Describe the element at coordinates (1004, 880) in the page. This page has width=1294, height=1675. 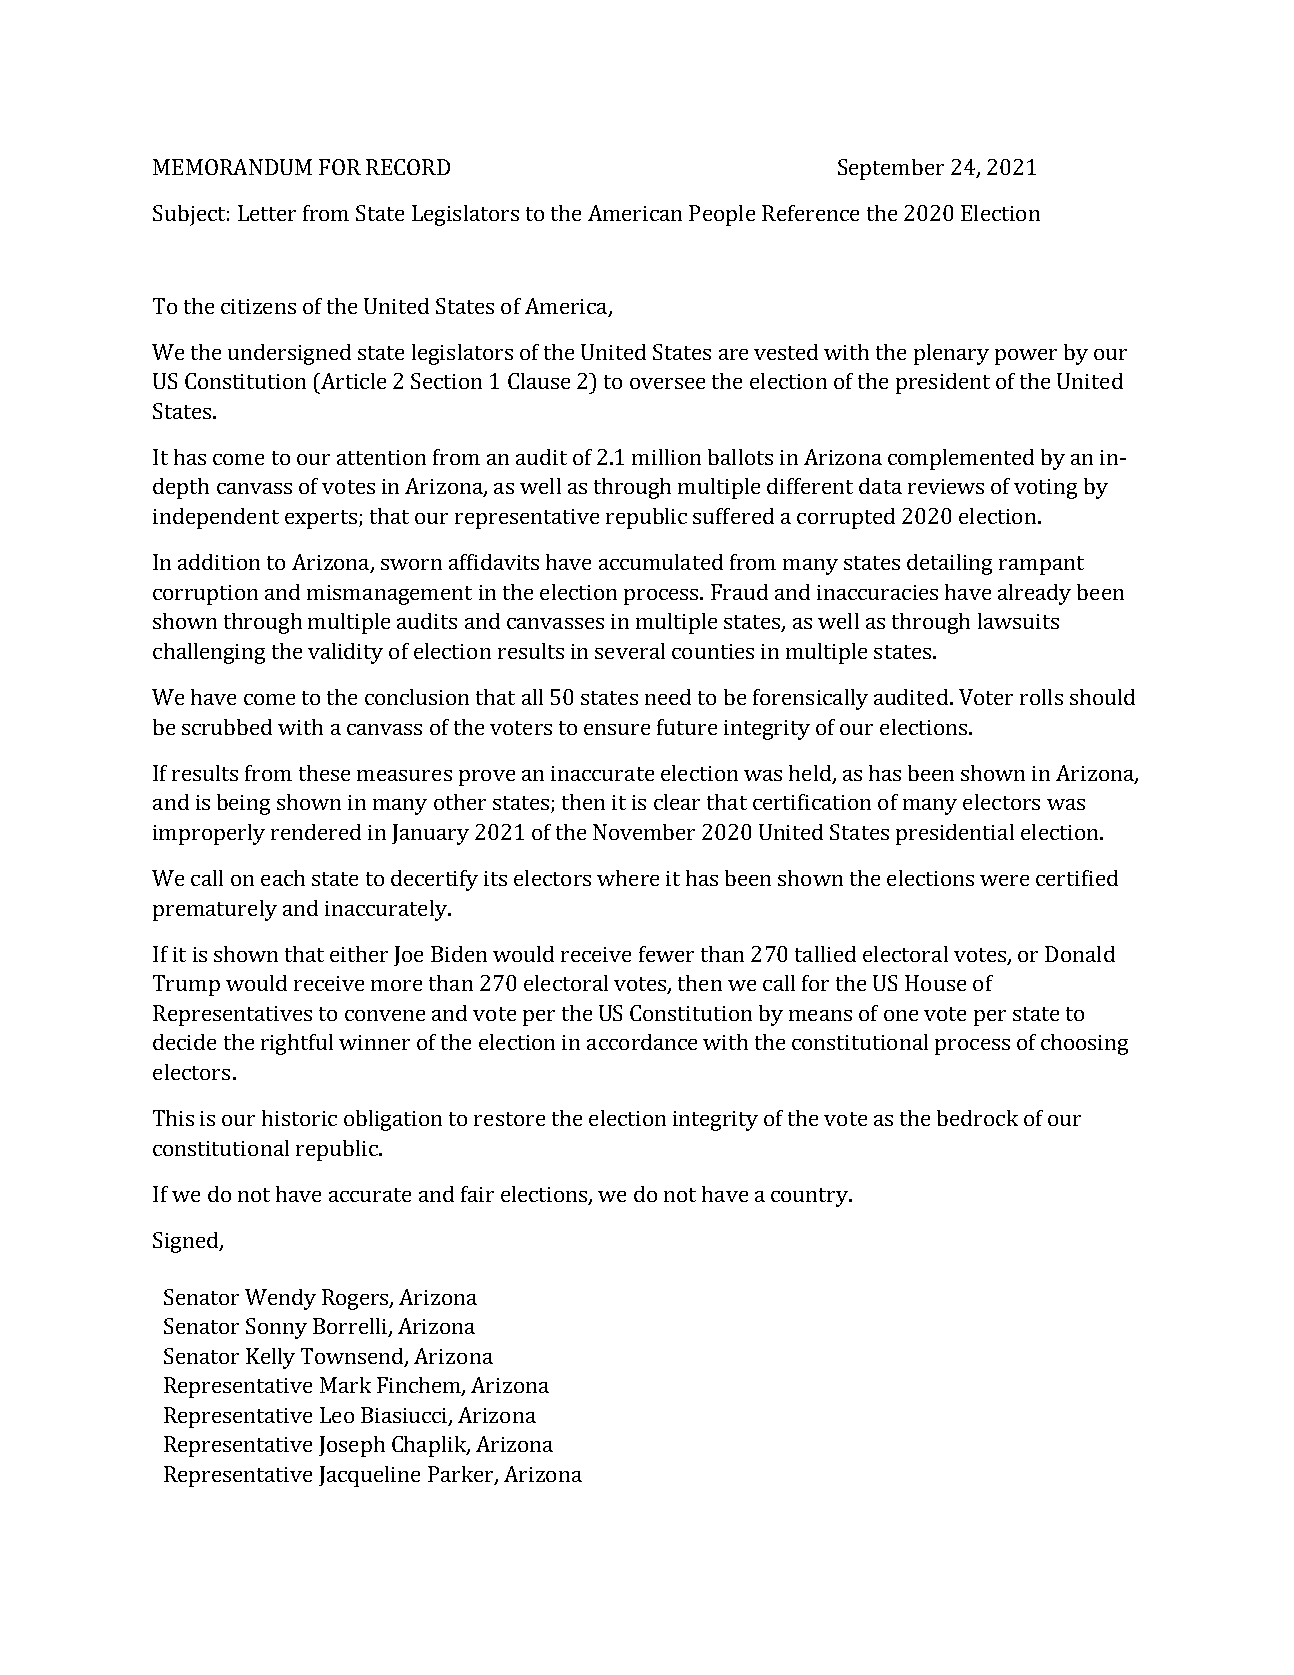
I see `were` at that location.
